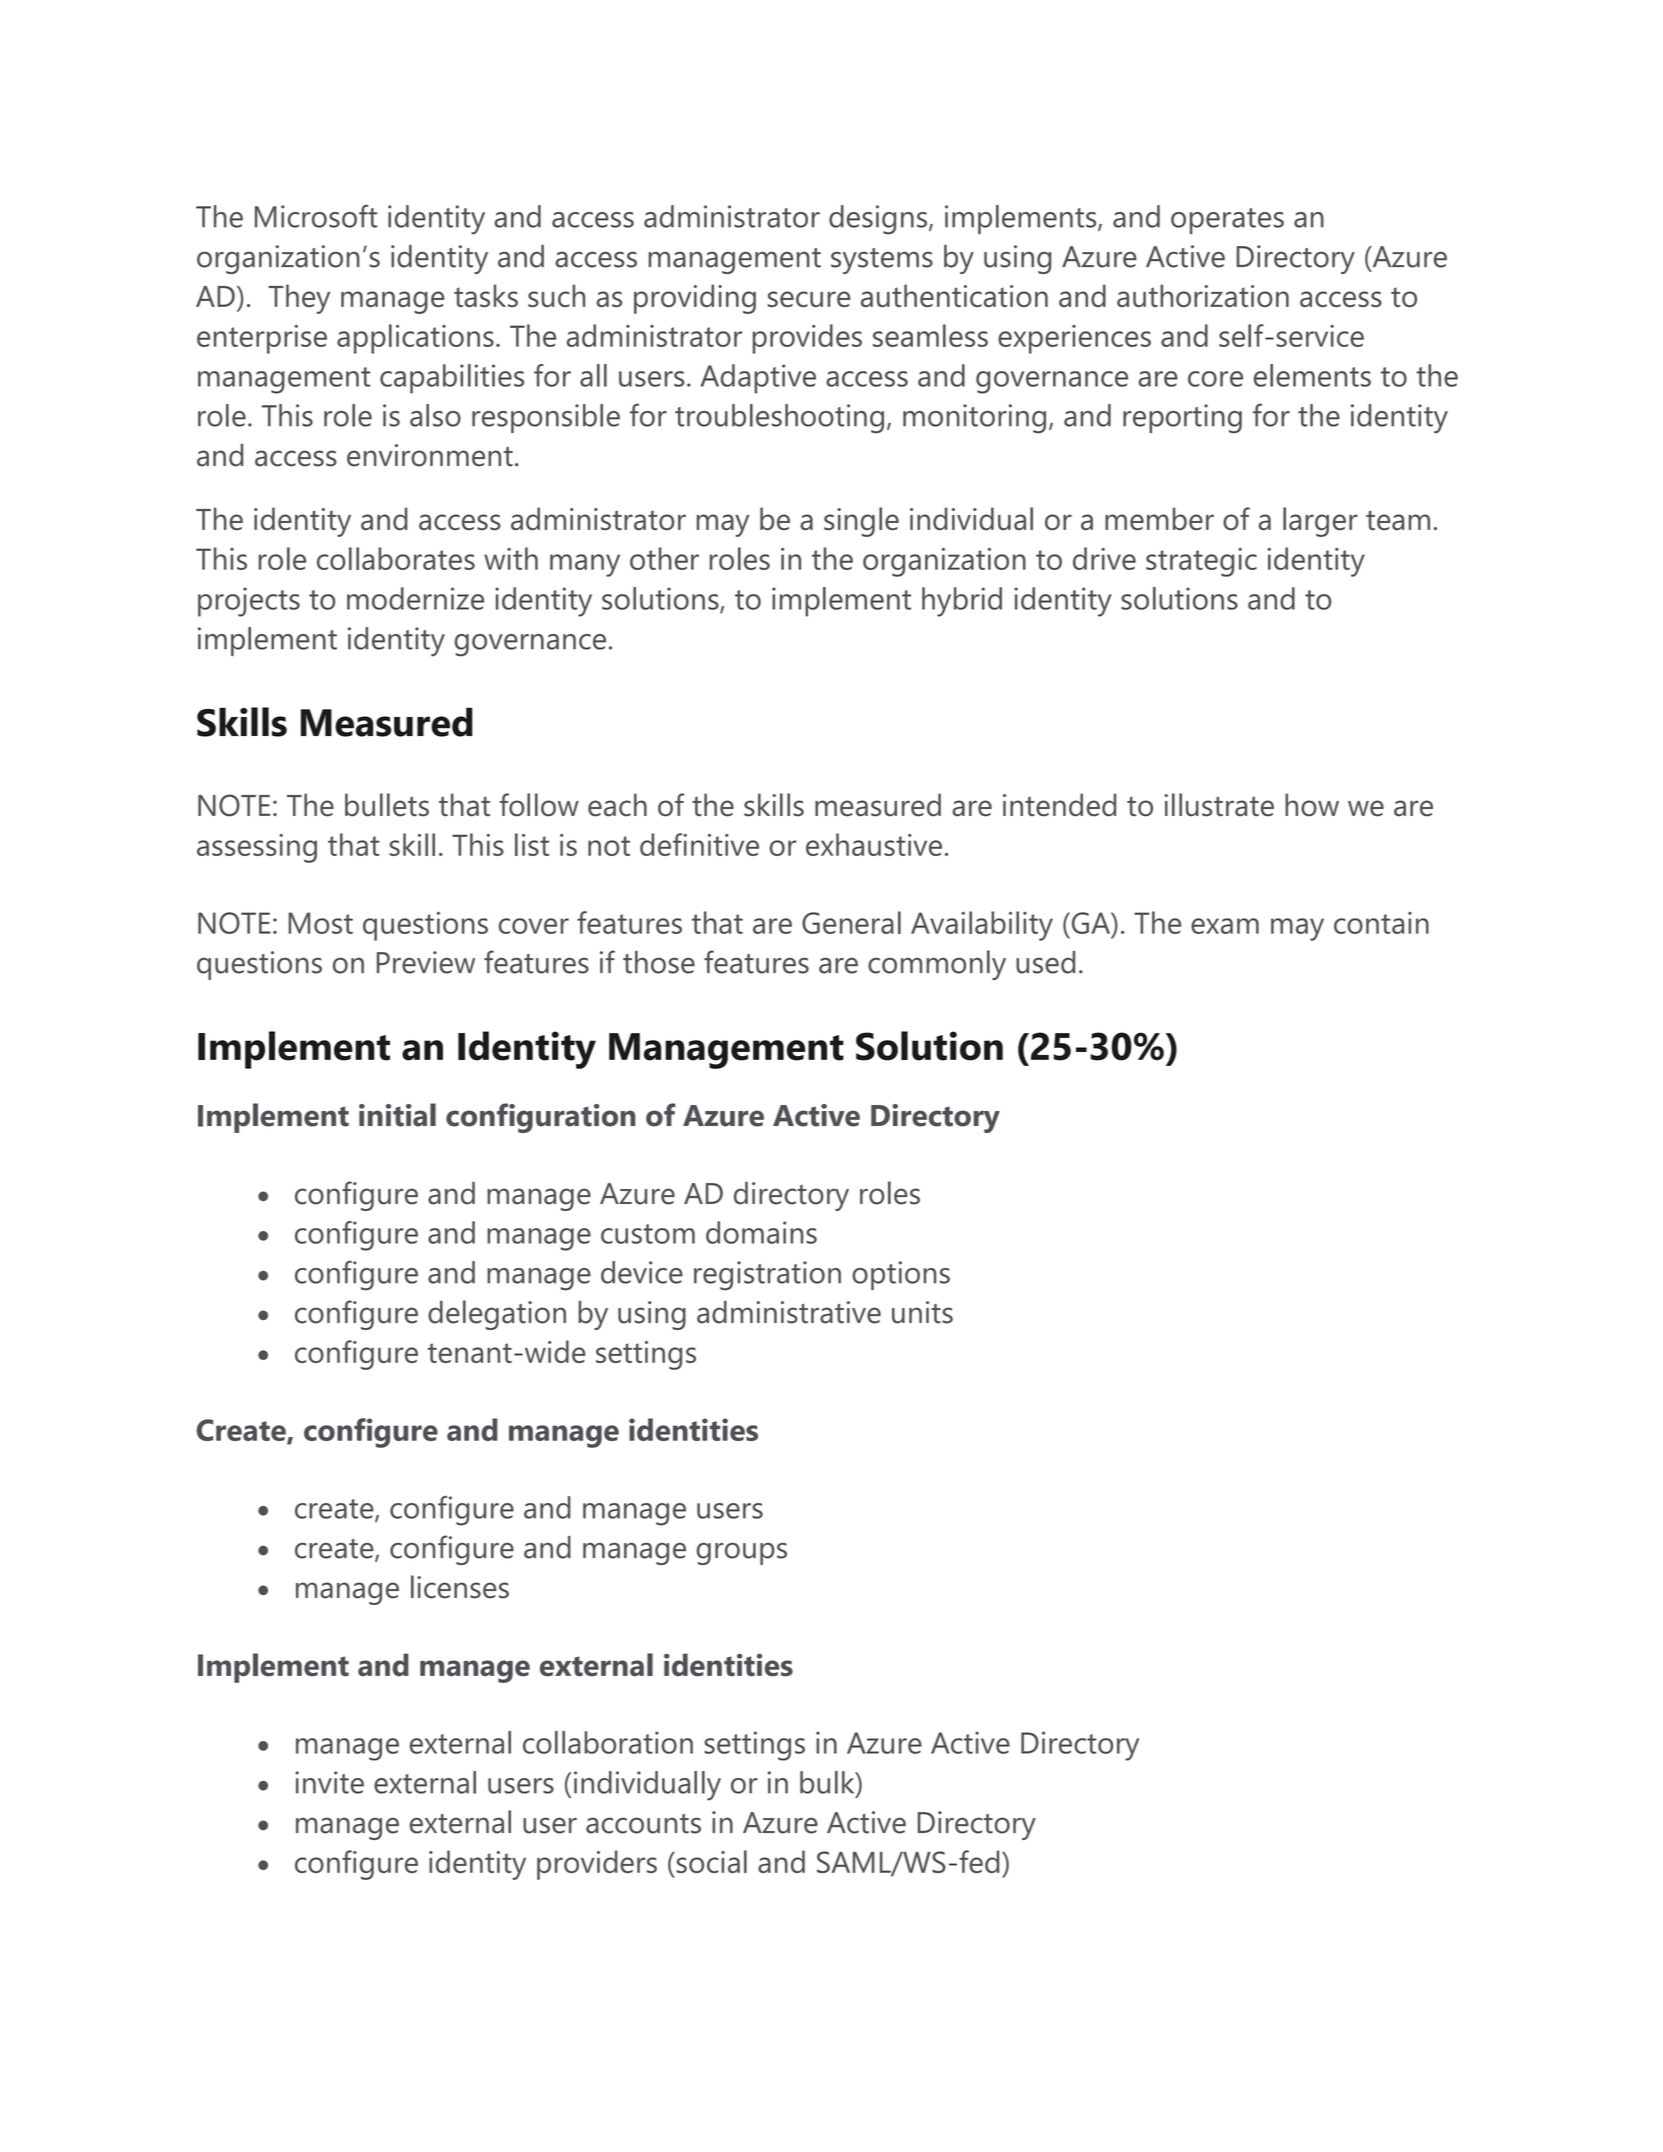 The width and height of the document is (1663, 2152). Describe the element at coordinates (397, 1115) in the document. I see `initial` at that location.
